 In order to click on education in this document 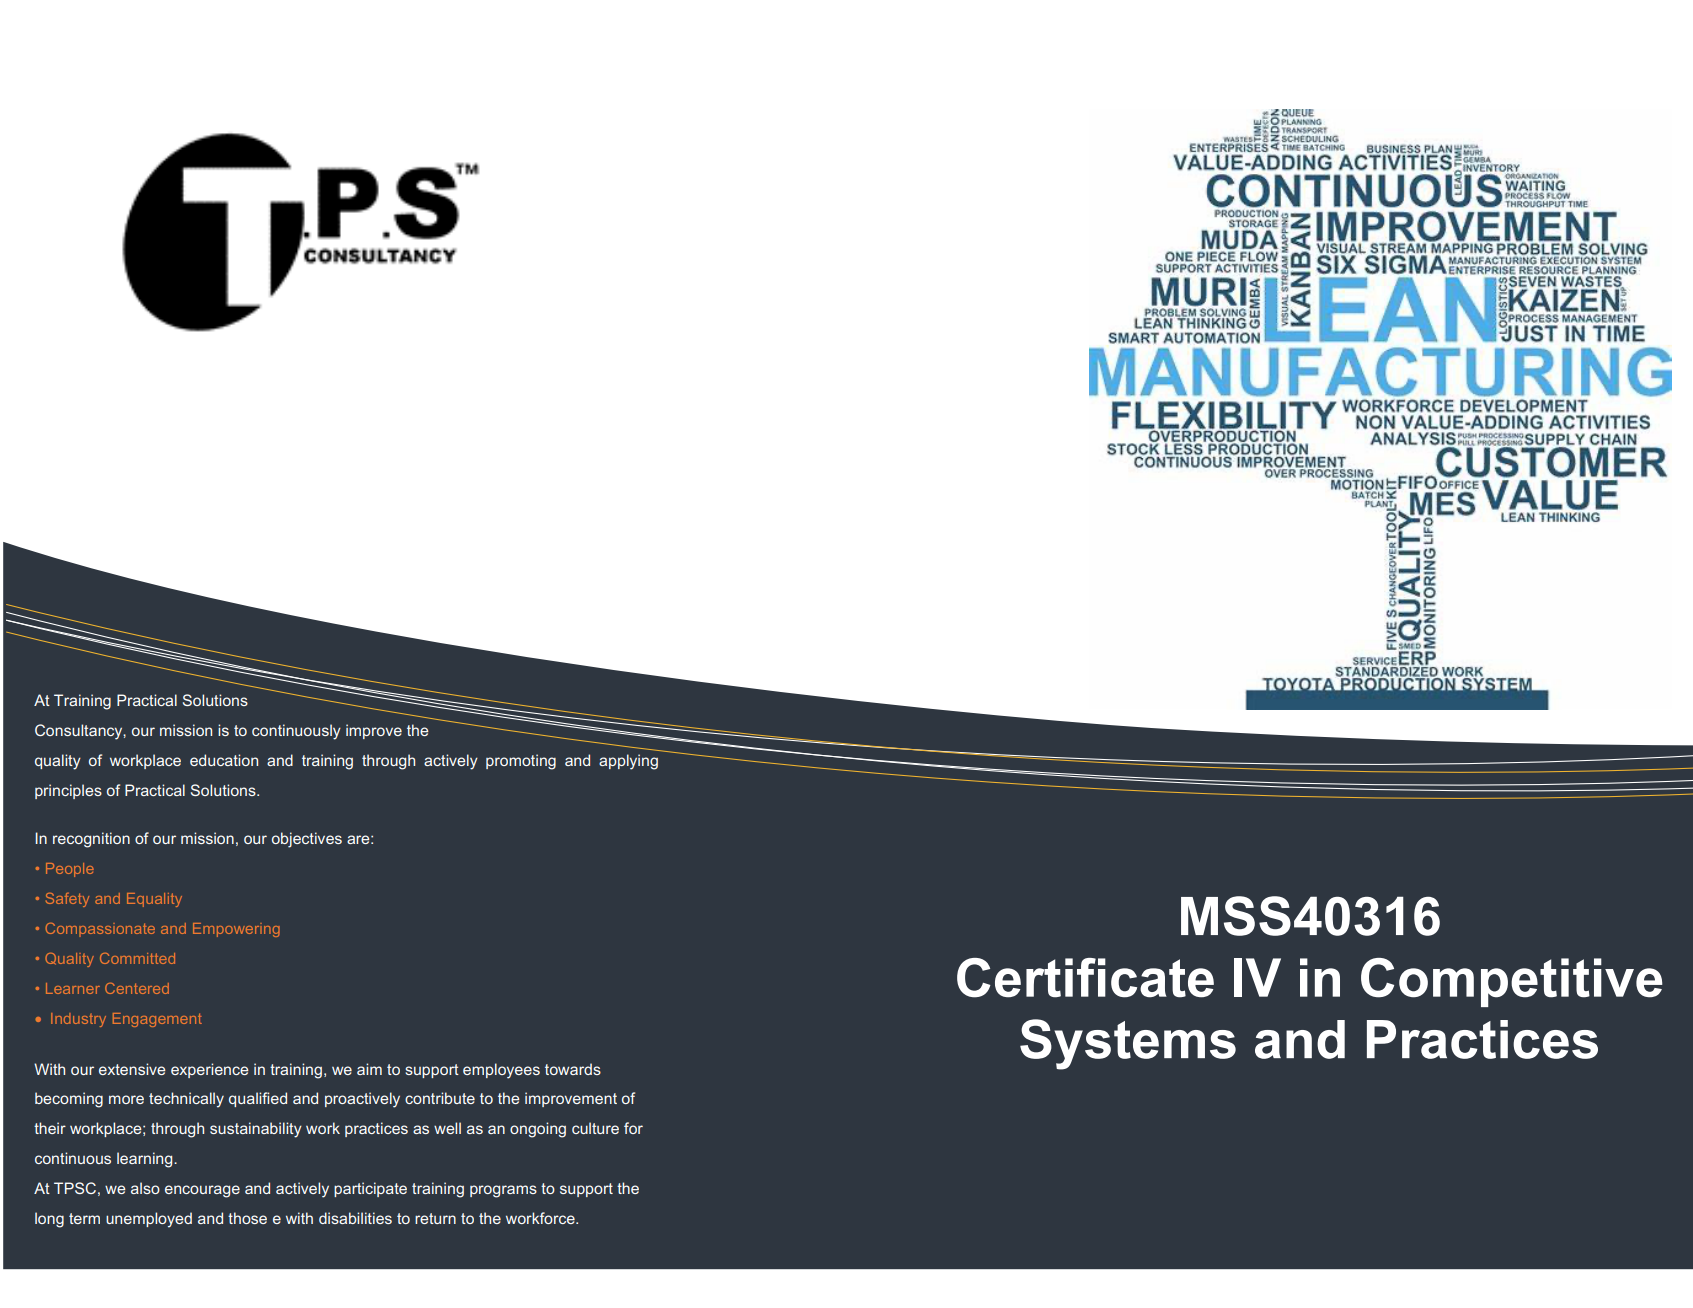, I will do `click(224, 760)`.
